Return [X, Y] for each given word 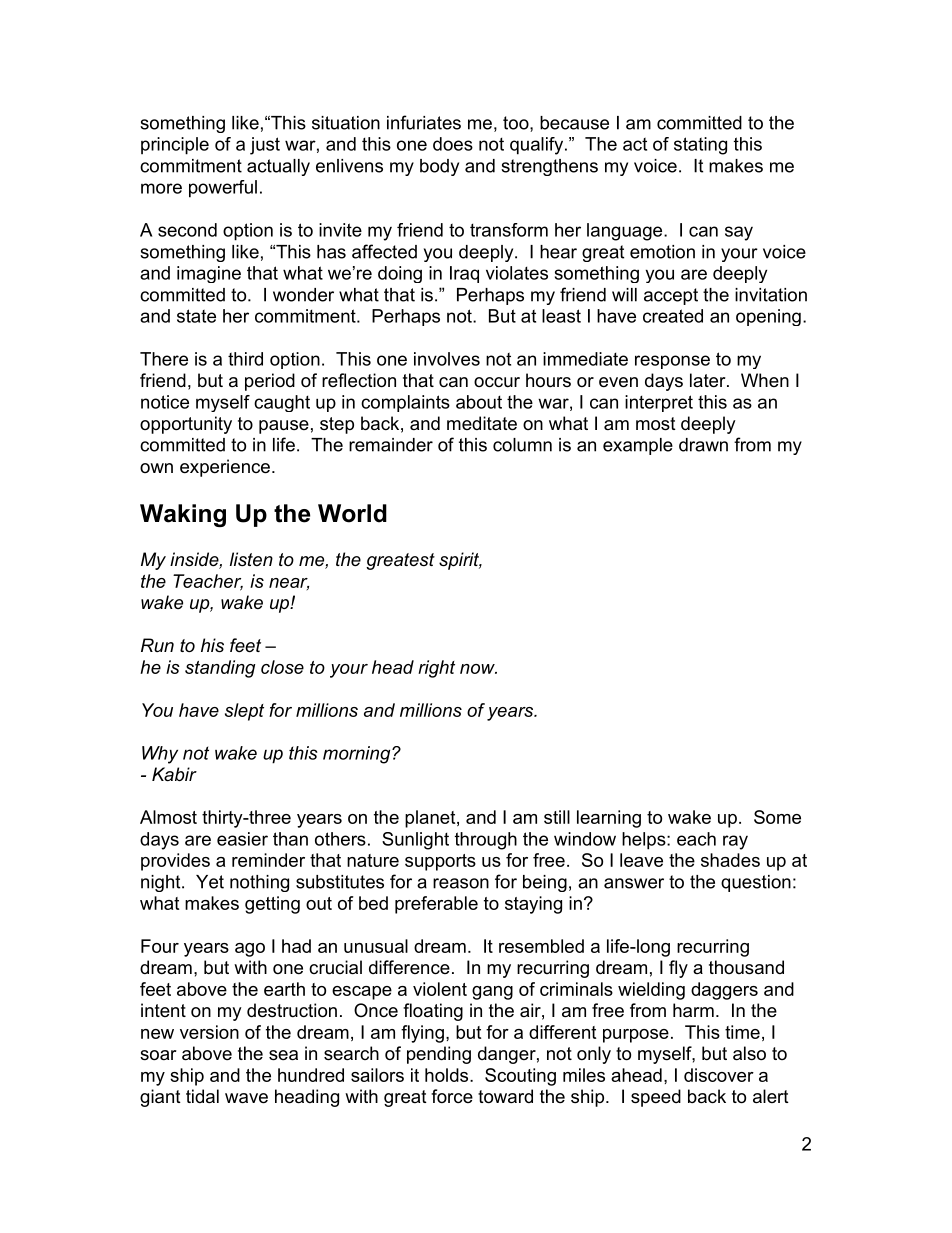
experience [225, 468]
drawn [703, 445]
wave [246, 1098]
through [486, 841]
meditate [482, 423]
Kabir [174, 774]
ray [735, 842]
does [453, 144]
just [265, 146]
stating [700, 146]
